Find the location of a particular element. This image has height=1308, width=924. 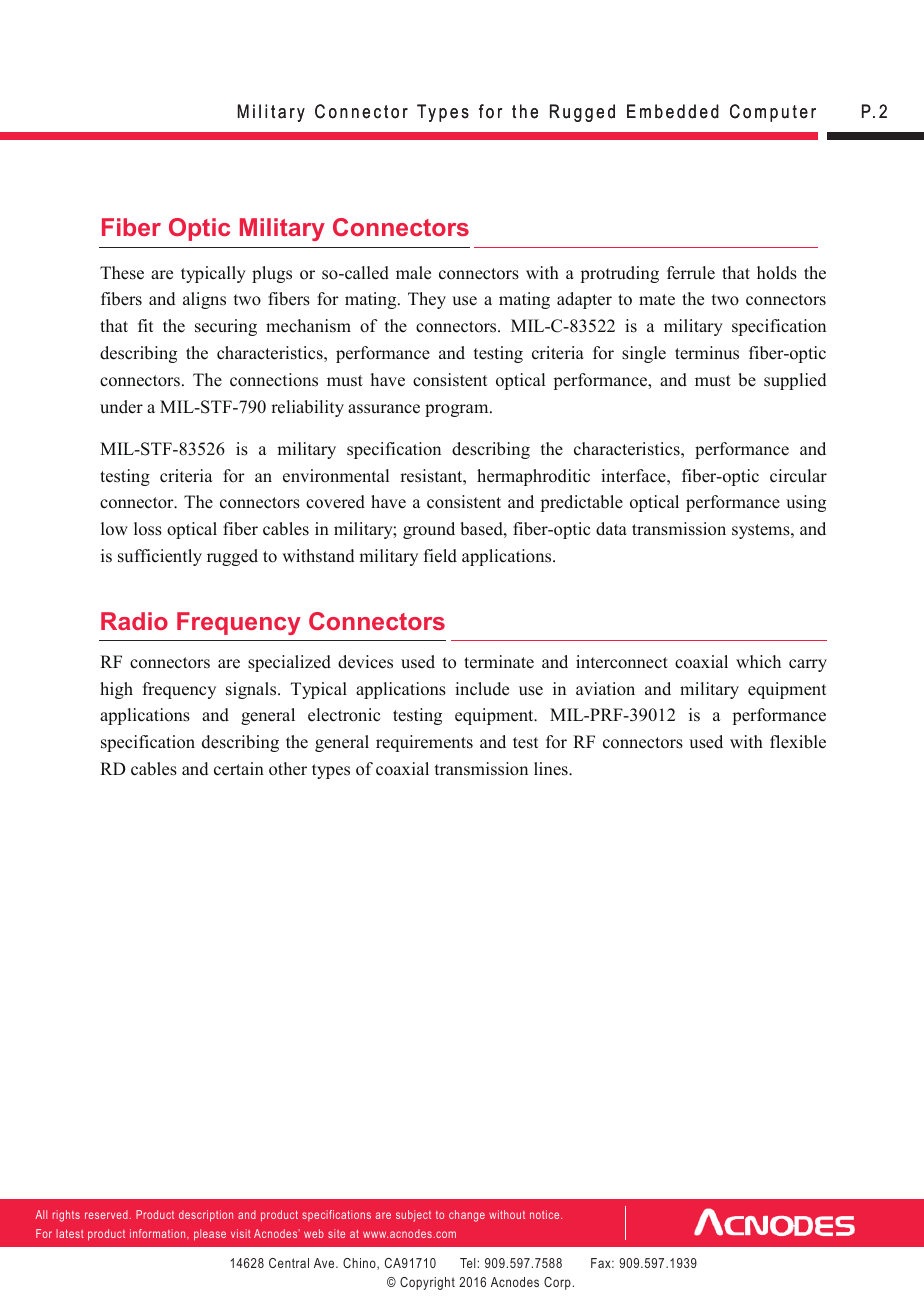

flexible is located at coordinates (798, 742).
